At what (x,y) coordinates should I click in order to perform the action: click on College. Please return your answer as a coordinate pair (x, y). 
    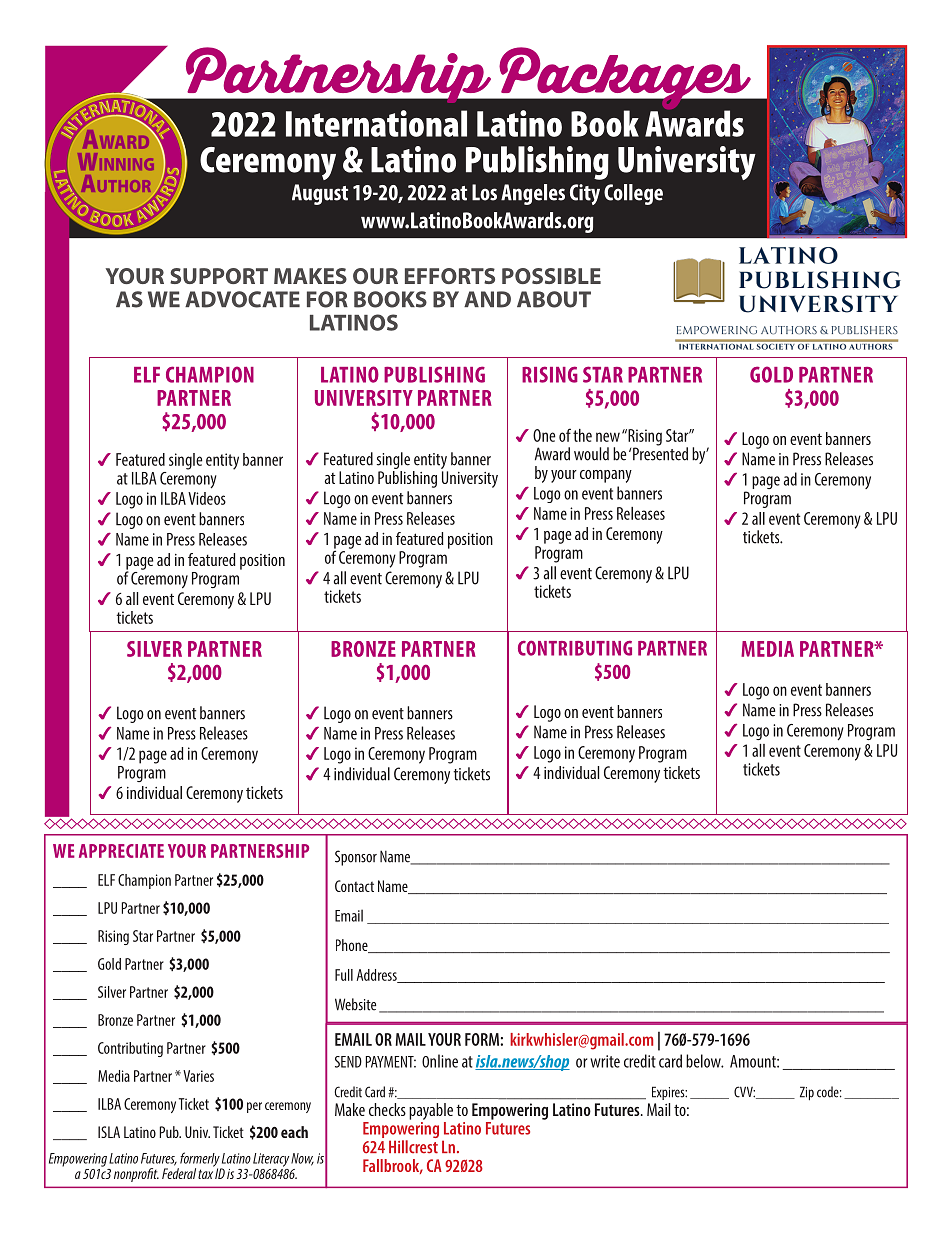
    Looking at the image, I should click on (633, 194).
